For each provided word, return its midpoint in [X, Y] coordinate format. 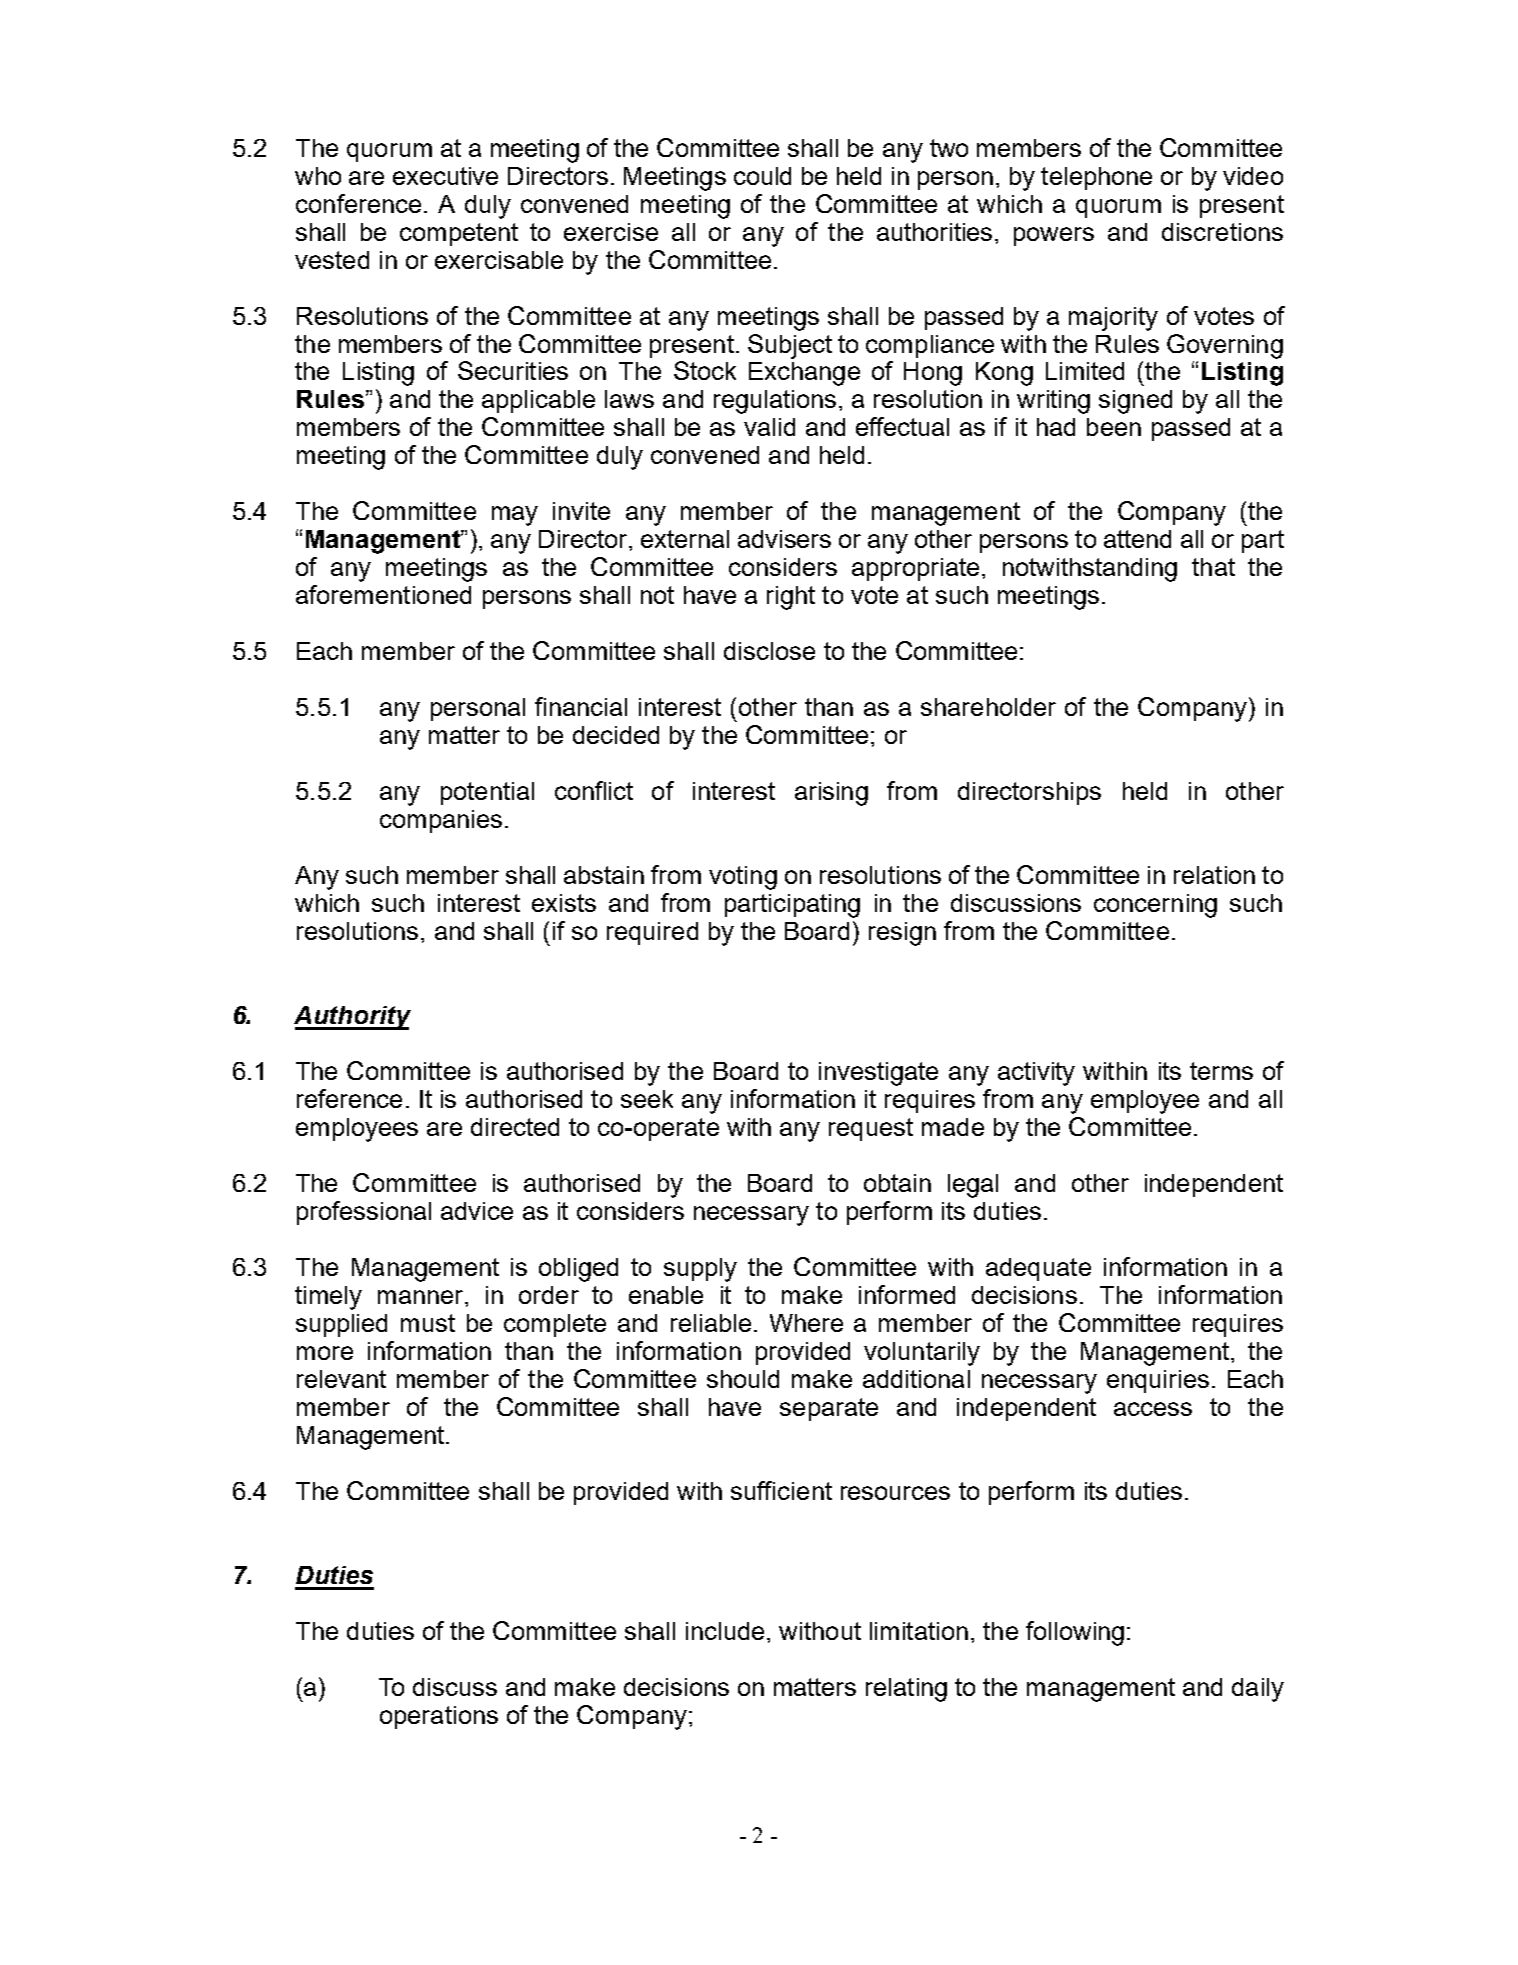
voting [743, 878]
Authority [352, 1018]
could [762, 176]
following [1075, 1633]
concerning [1155, 906]
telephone [1096, 178]
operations [439, 1717]
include [725, 1631]
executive [445, 176]
